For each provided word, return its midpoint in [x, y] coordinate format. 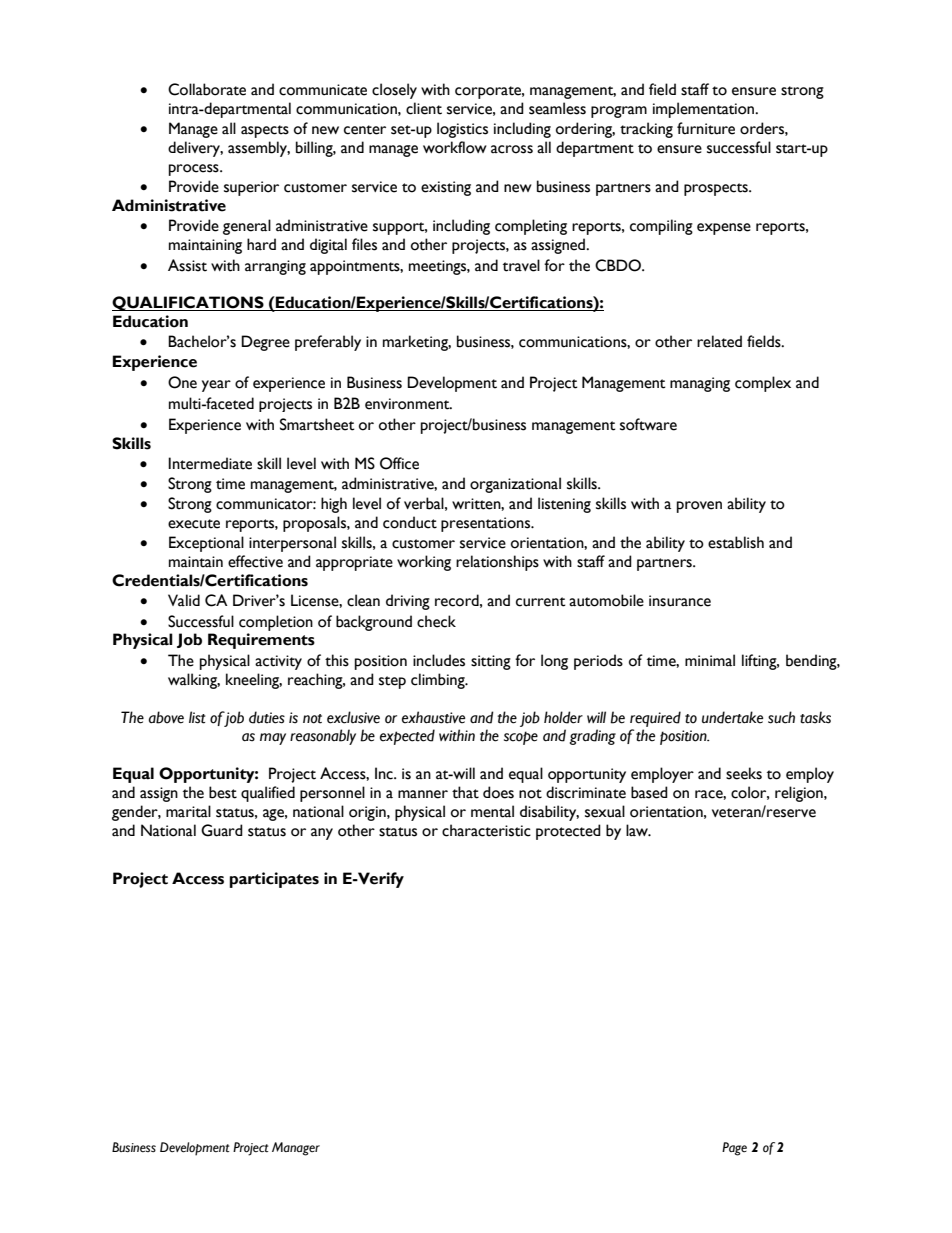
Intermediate [210, 463]
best [223, 792]
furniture [706, 128]
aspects [265, 131]
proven [699, 507]
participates [274, 880]
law [638, 830]
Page [734, 1149]
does [498, 792]
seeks [744, 773]
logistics [462, 130]
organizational [515, 485]
